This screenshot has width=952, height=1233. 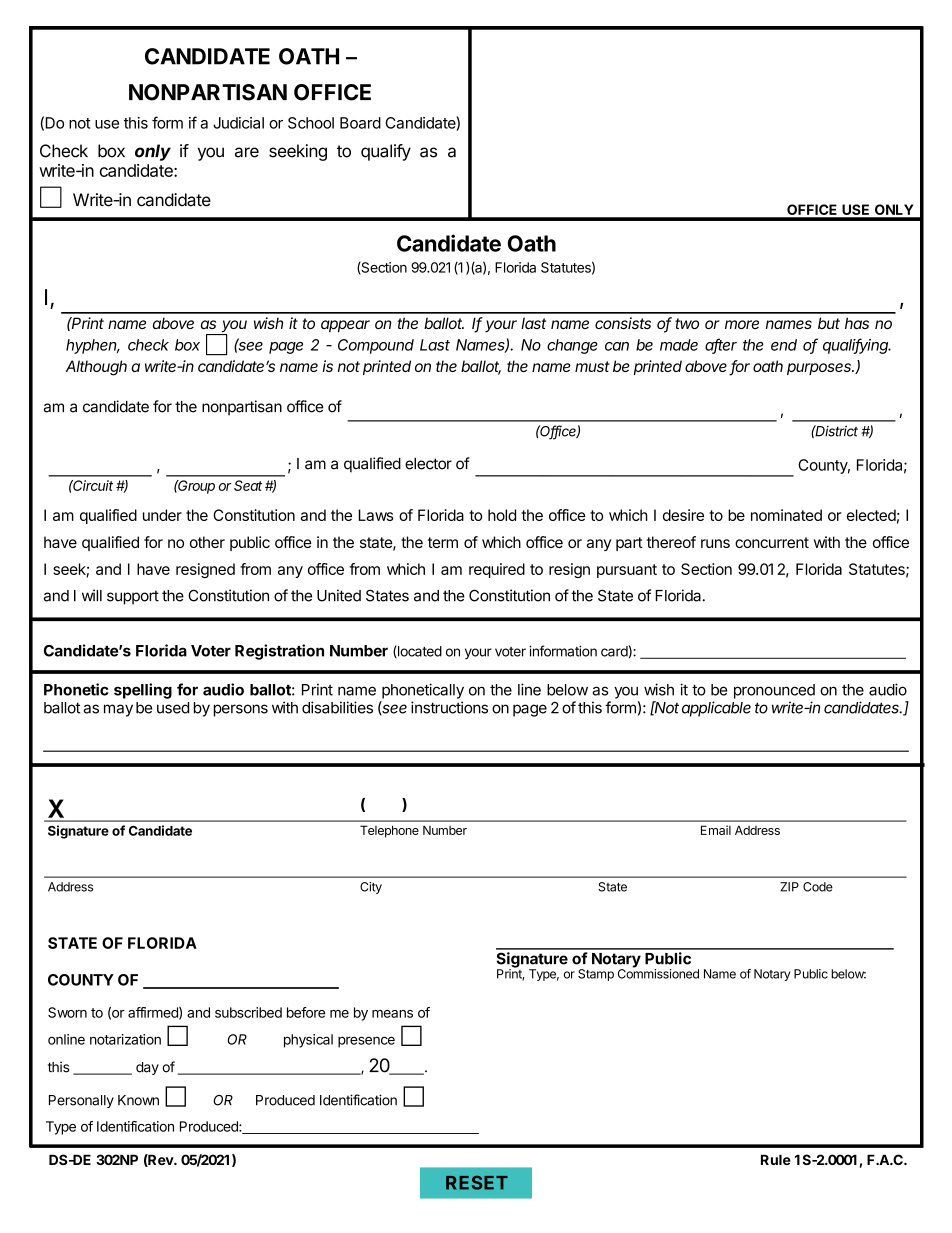 I want to click on presence, so click(x=366, y=1042).
